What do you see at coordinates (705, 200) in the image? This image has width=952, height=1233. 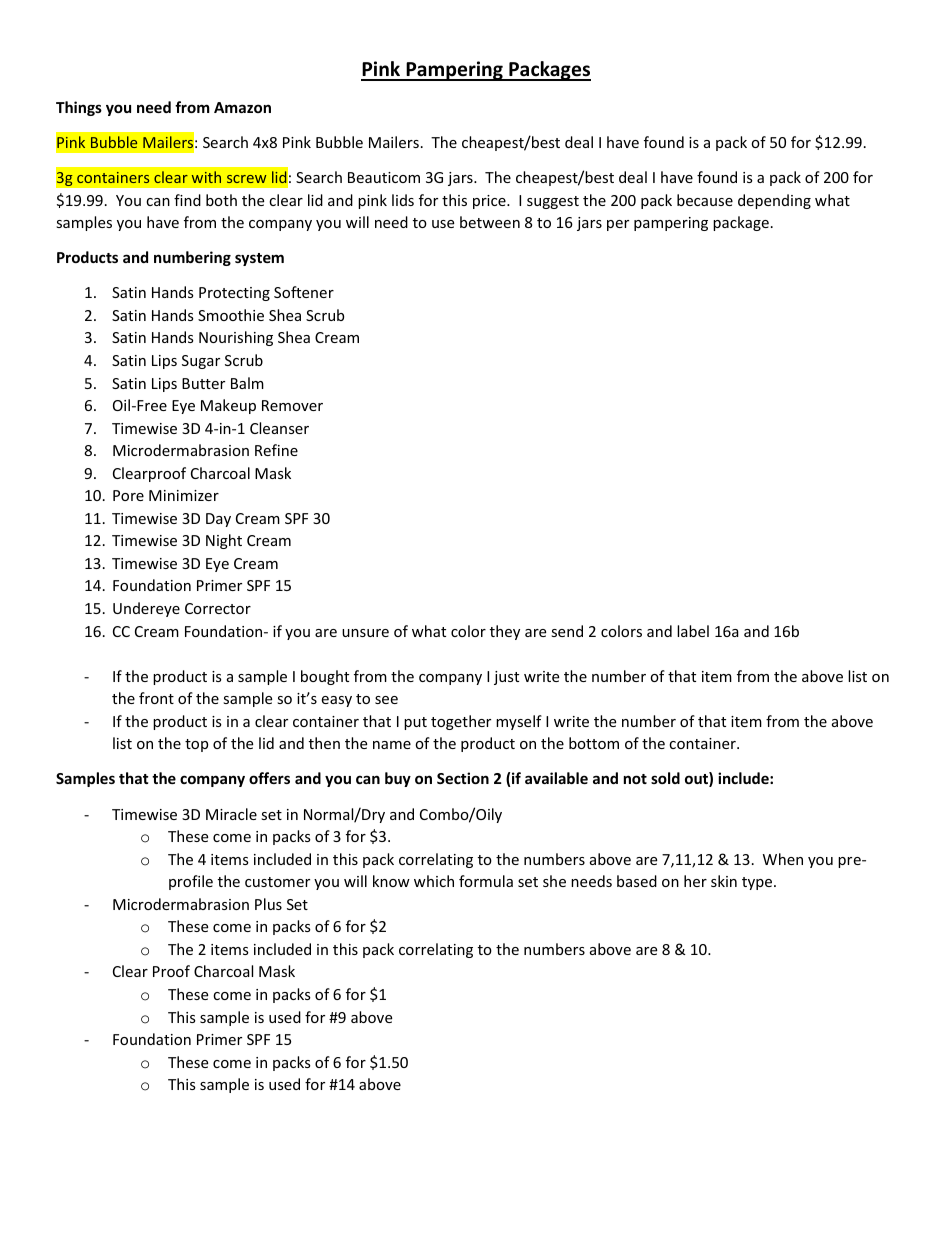 I see `because` at bounding box center [705, 200].
